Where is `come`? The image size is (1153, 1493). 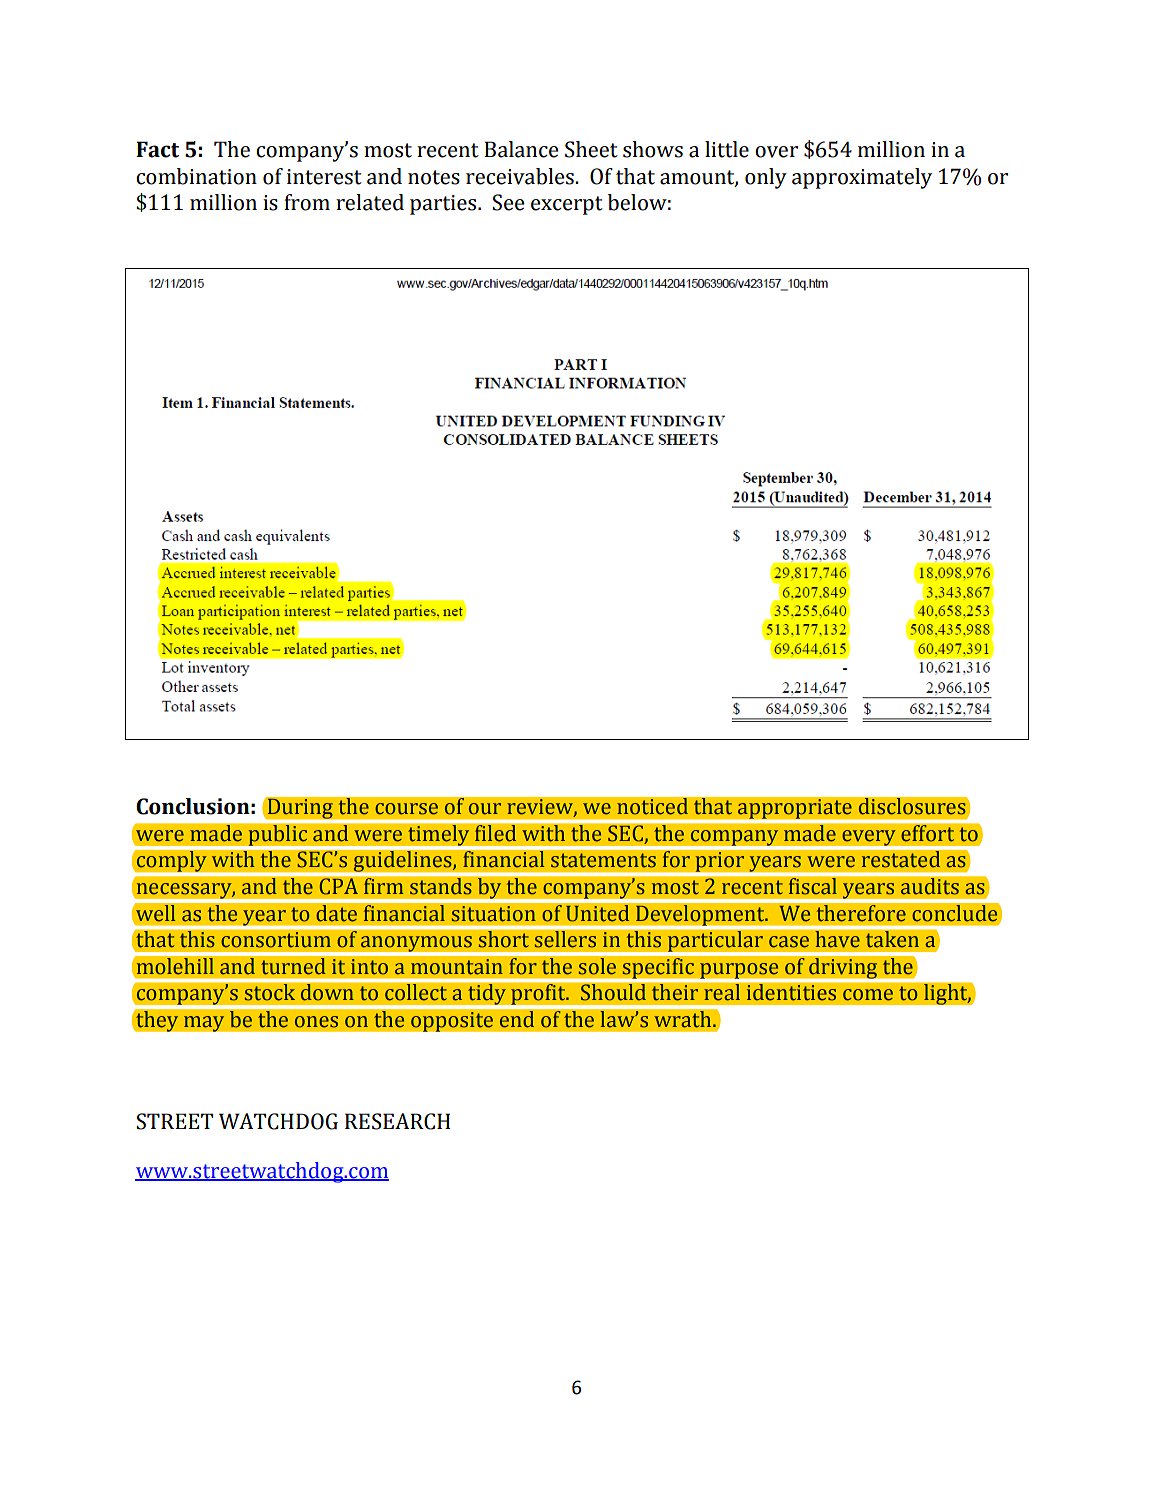 come is located at coordinates (868, 995).
